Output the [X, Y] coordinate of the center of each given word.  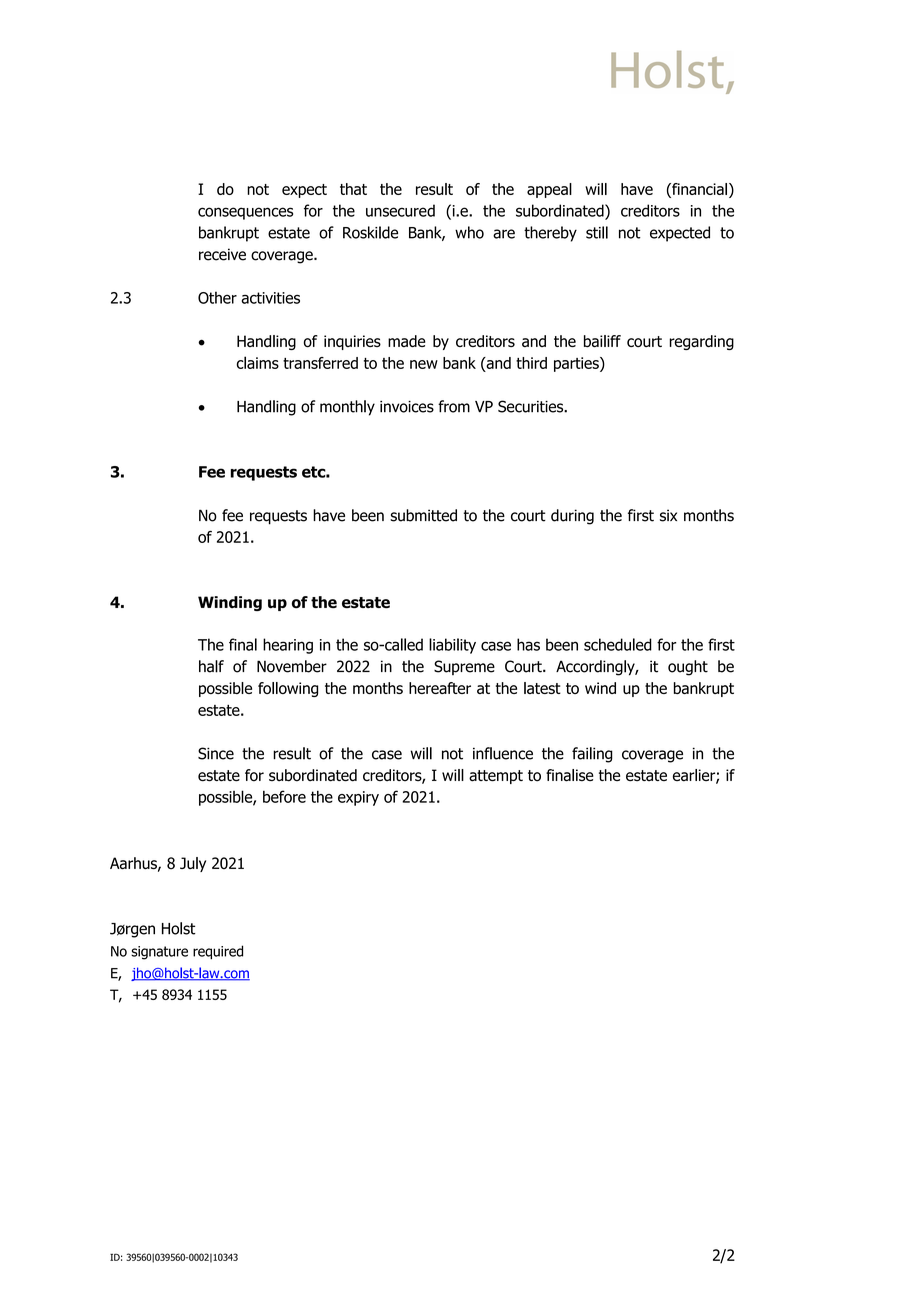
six [668, 515]
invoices [407, 407]
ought [688, 668]
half [211, 666]
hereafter [440, 688]
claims [258, 362]
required [218, 952]
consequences [245, 213]
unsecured [400, 210]
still [597, 232]
